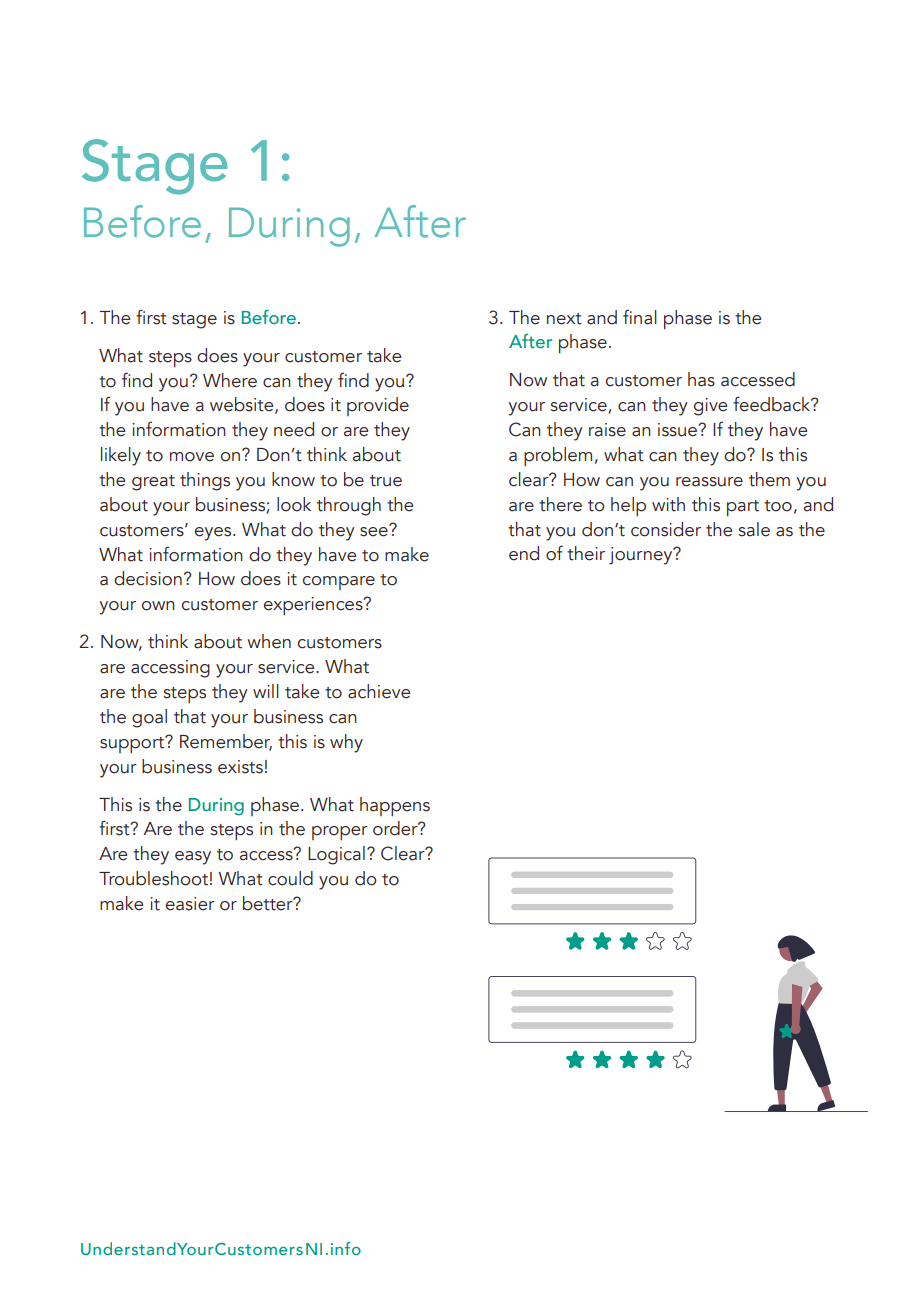  I want to click on reassure, so click(709, 482).
